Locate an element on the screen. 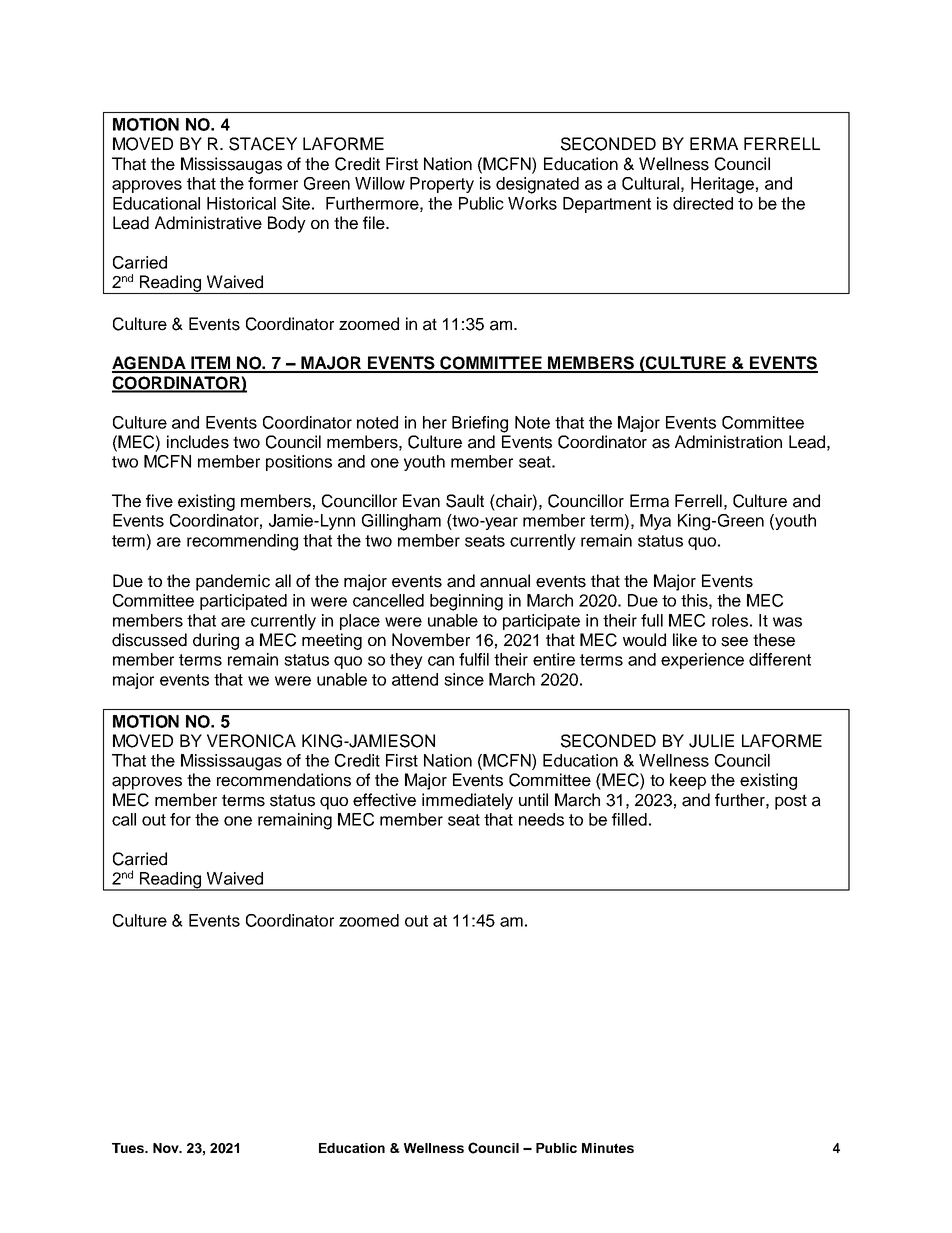  Administration is located at coordinates (728, 442).
